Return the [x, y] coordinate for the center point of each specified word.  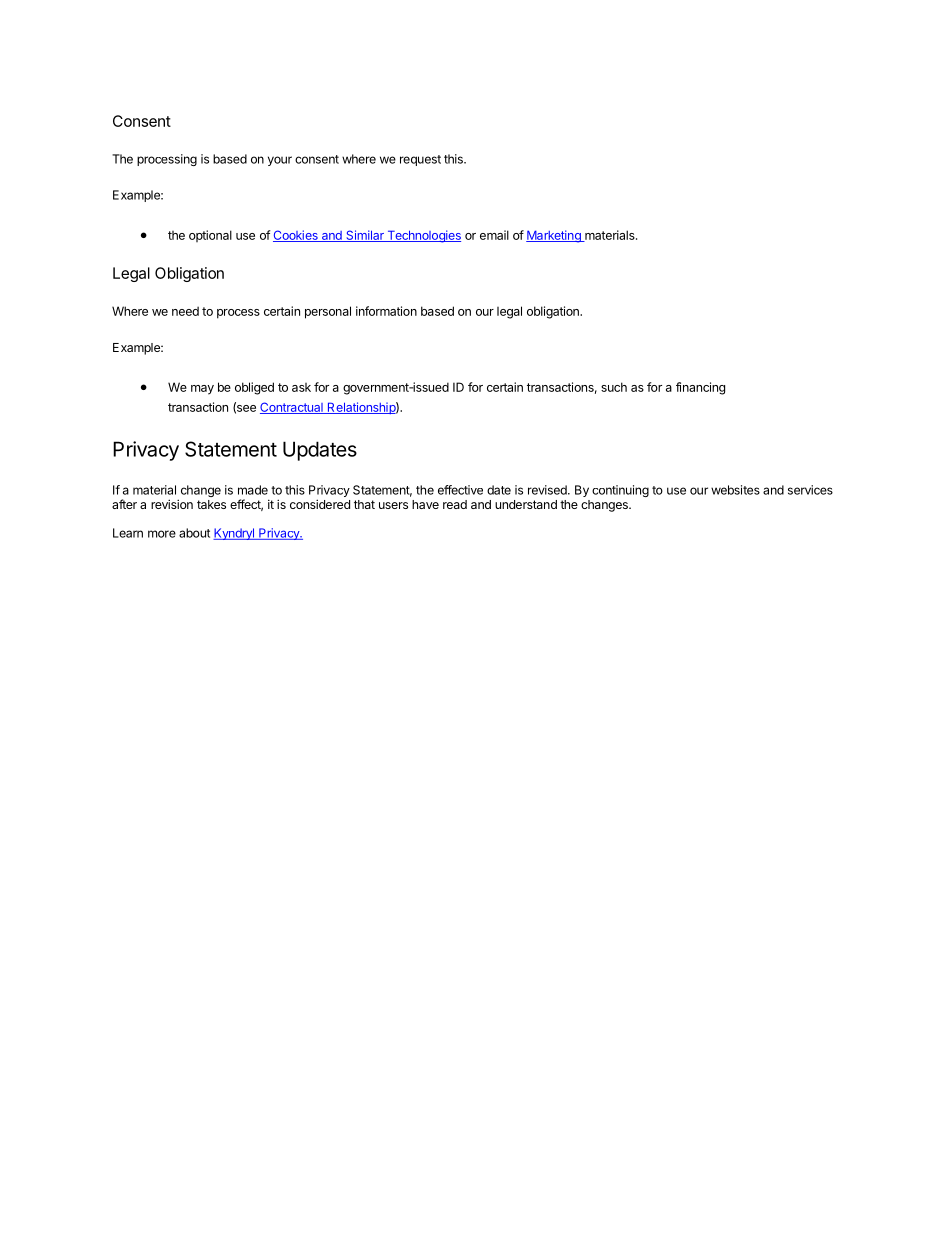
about [194, 533]
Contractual [292, 408]
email [494, 235]
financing [700, 388]
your [280, 161]
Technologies [423, 236]
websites [735, 490]
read [455, 504]
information [386, 311]
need [185, 311]
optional [210, 236]
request [420, 160]
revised [548, 490]
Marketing [554, 236]
